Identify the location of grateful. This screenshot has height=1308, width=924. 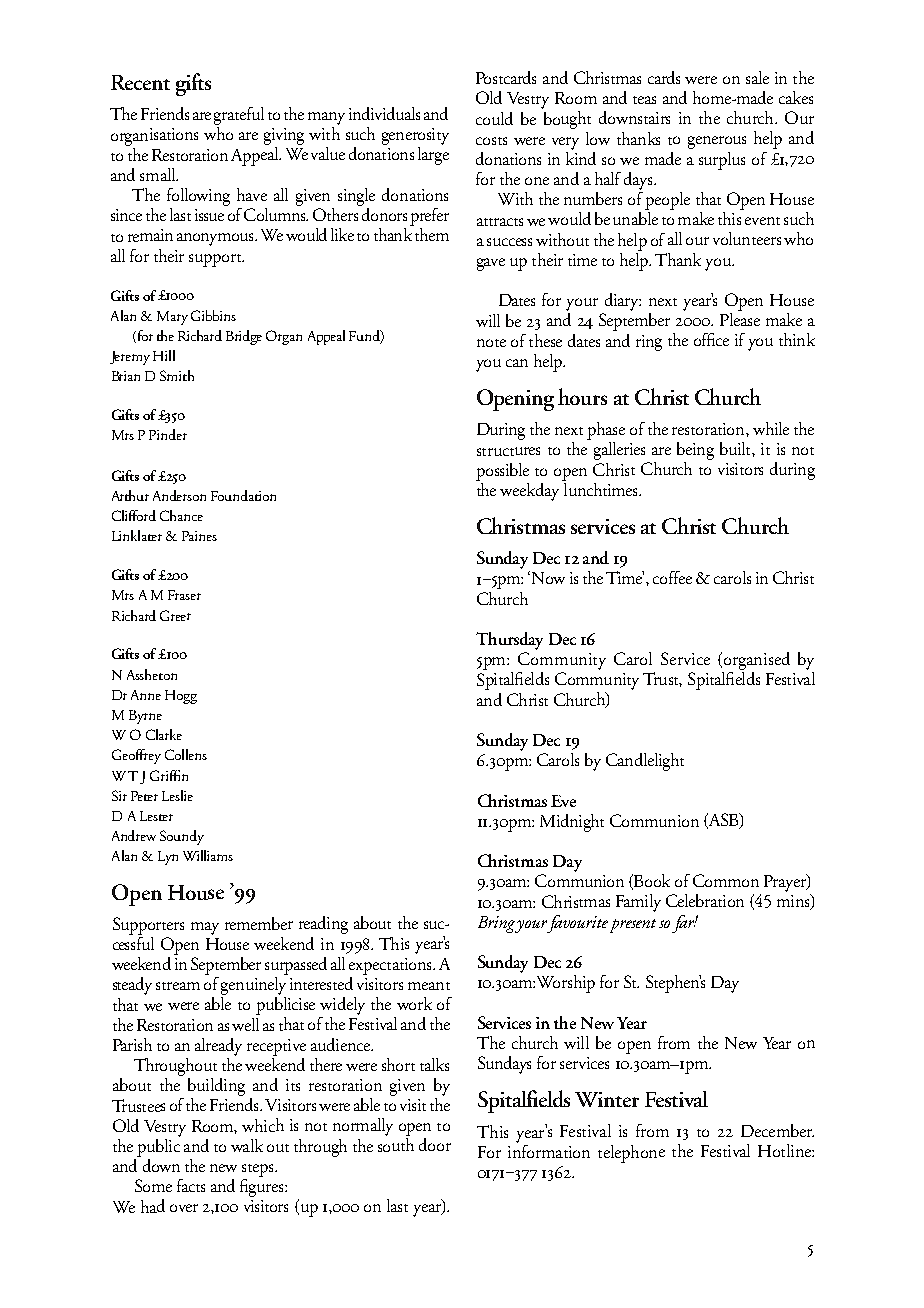
(239, 117).
